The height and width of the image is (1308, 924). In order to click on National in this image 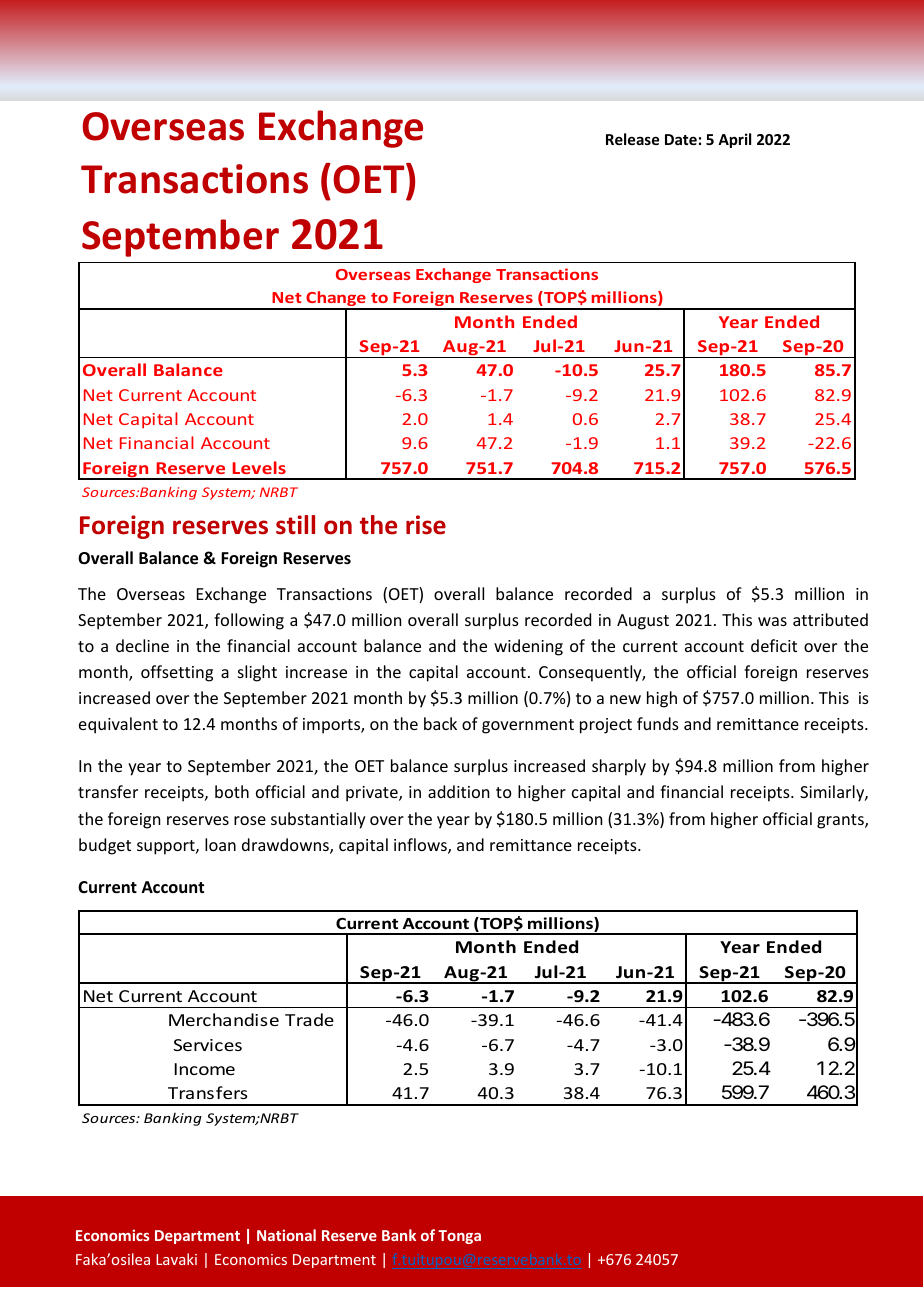, I will do `click(286, 1235)`.
